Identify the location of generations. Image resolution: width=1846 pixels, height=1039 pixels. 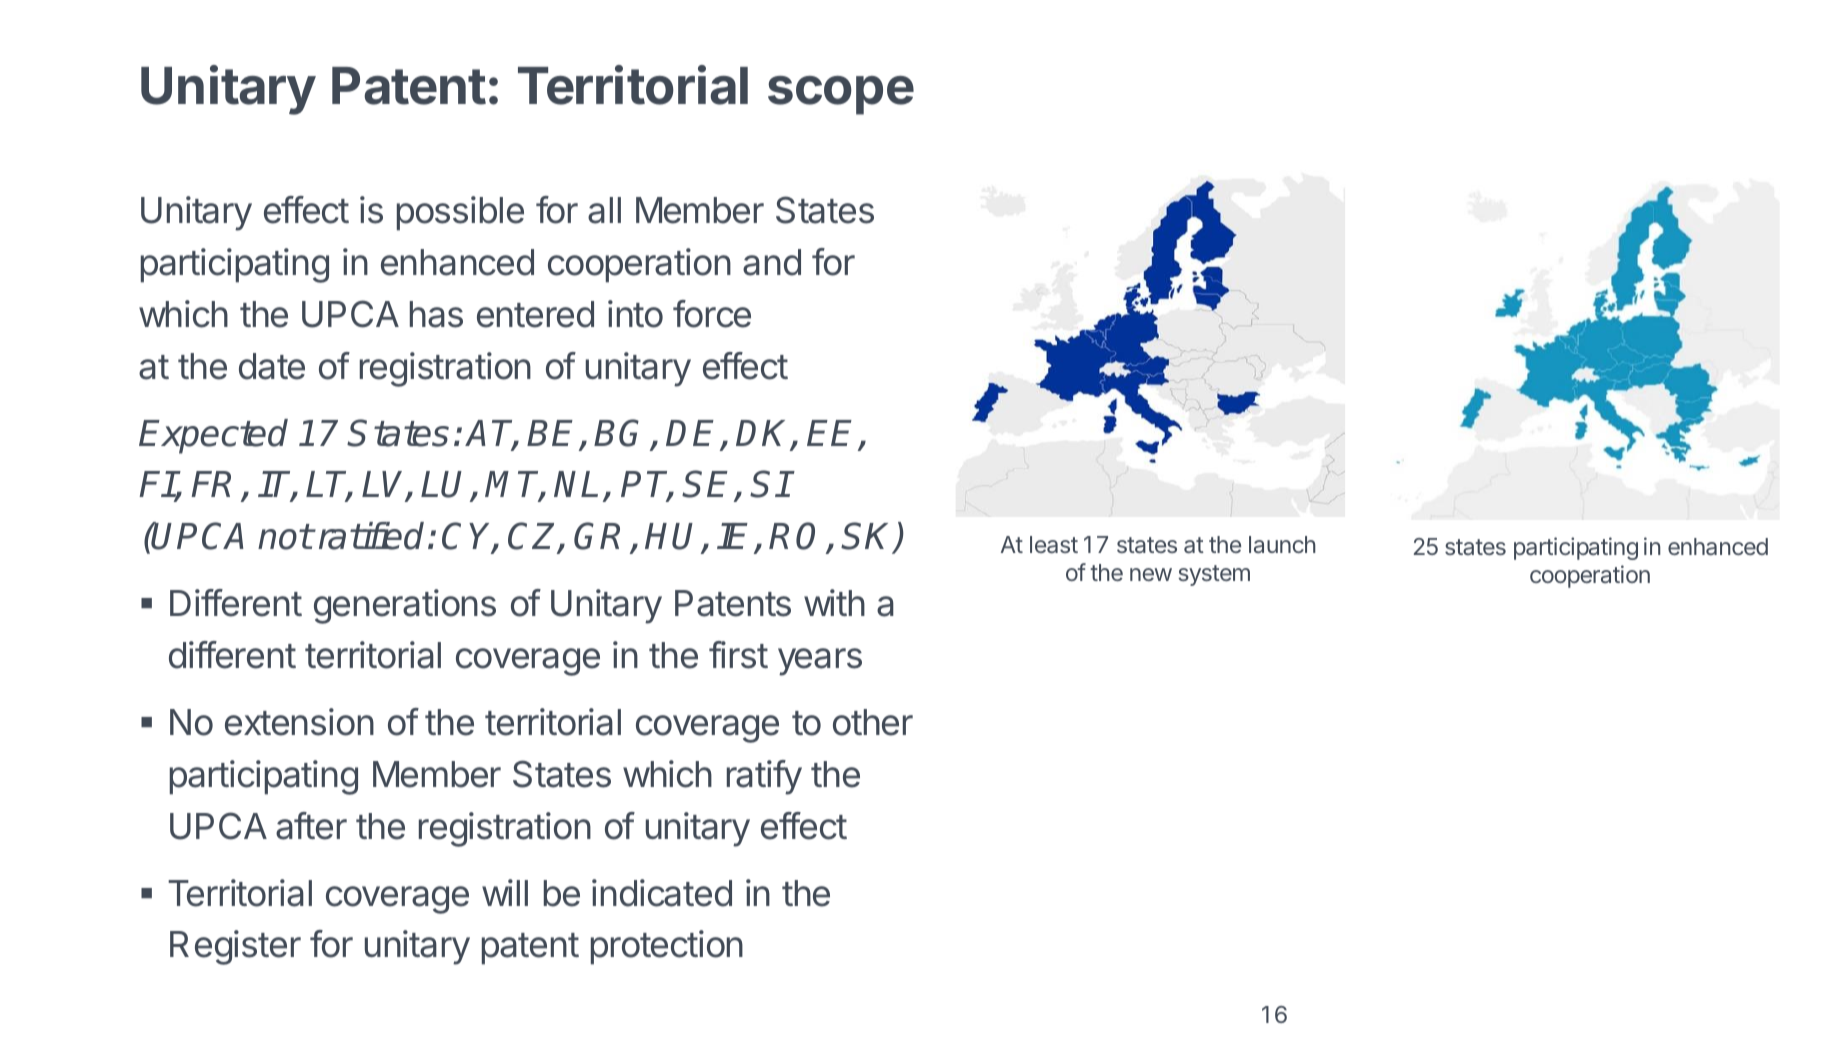
(405, 606).
